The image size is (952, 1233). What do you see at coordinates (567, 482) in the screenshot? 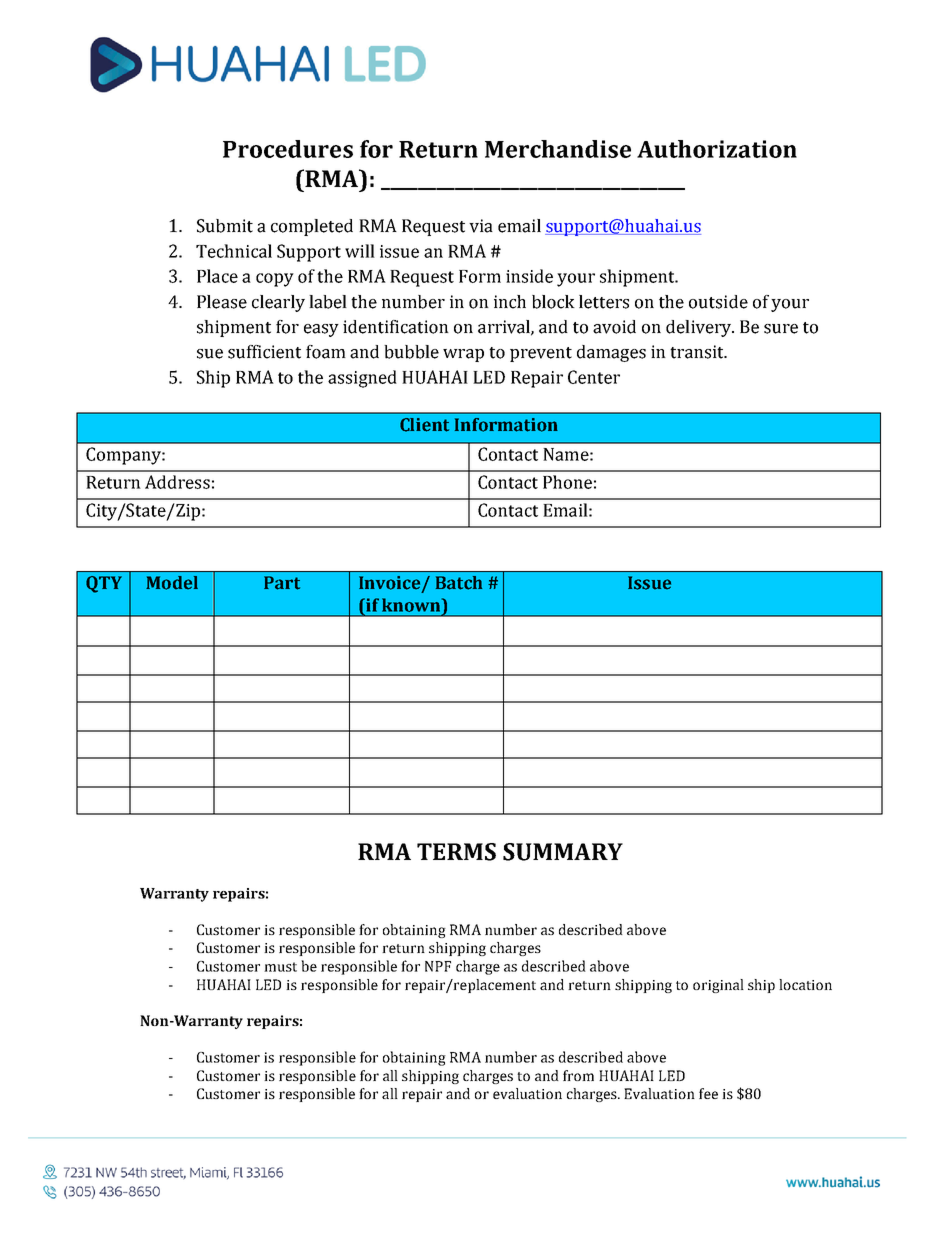
I see `Phone` at bounding box center [567, 482].
